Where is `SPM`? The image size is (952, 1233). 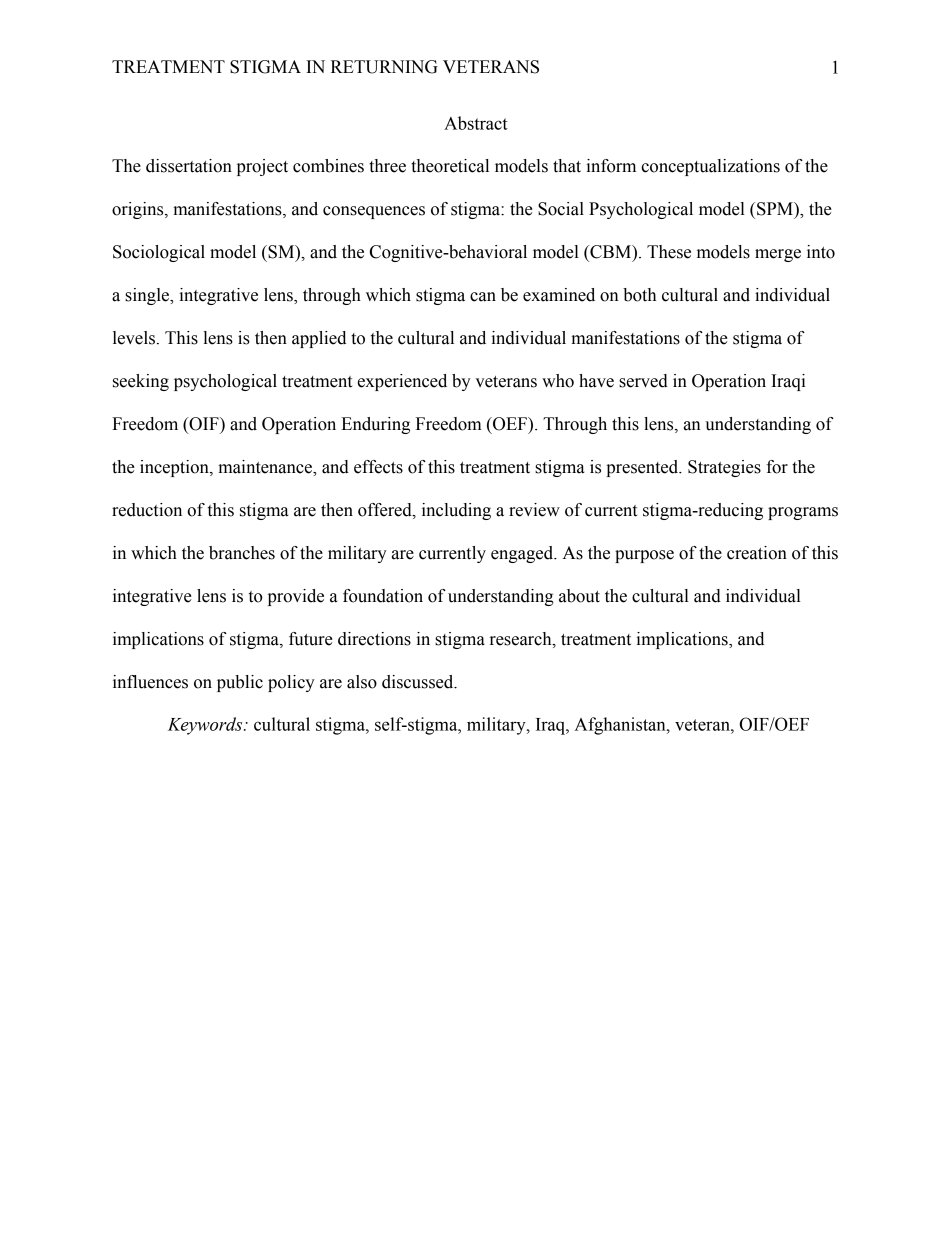 SPM is located at coordinates (776, 209).
